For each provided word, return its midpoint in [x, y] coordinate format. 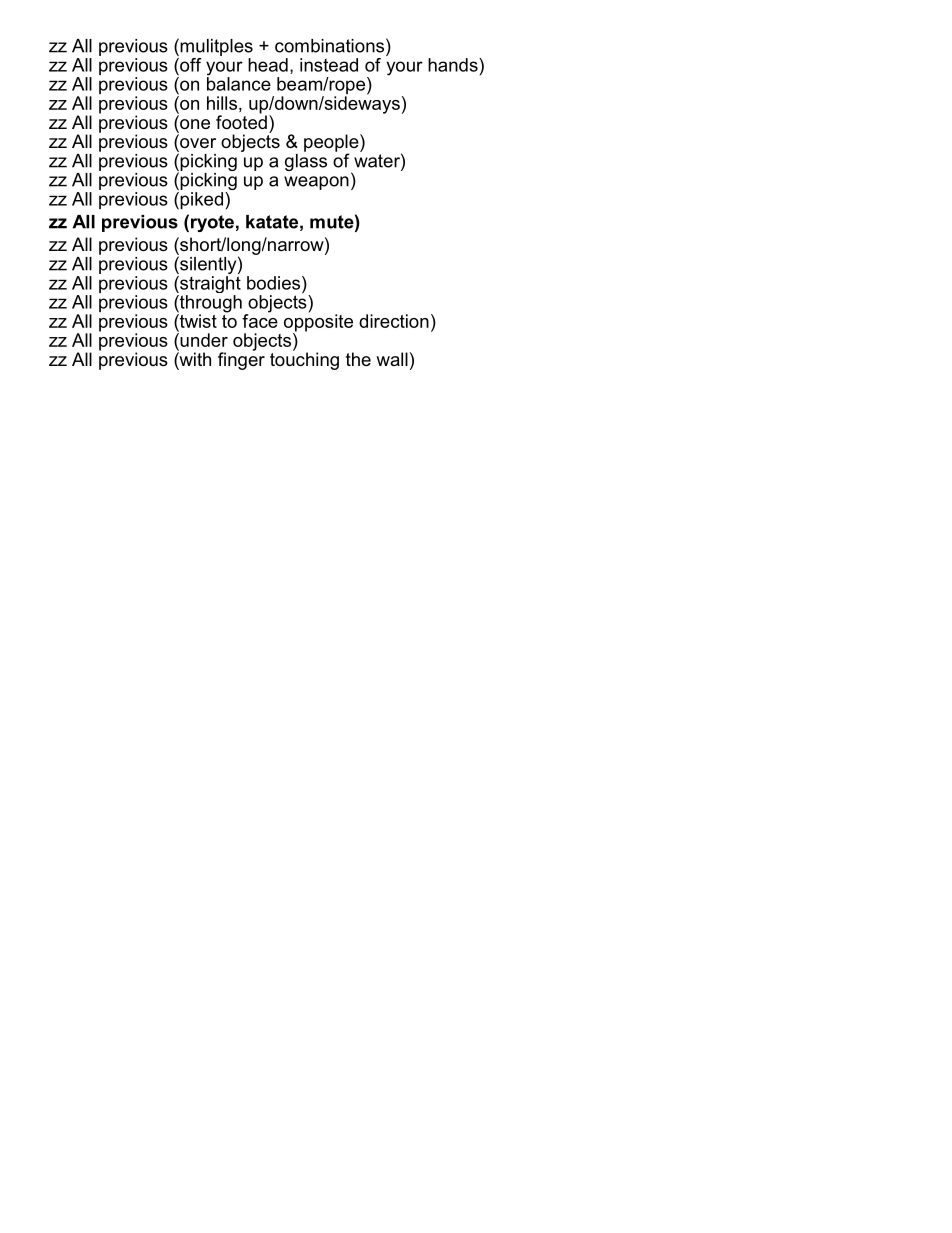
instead [329, 65]
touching [304, 360]
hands [454, 65]
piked [200, 201]
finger [241, 360]
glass [306, 161]
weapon [316, 183]
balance [239, 83]
